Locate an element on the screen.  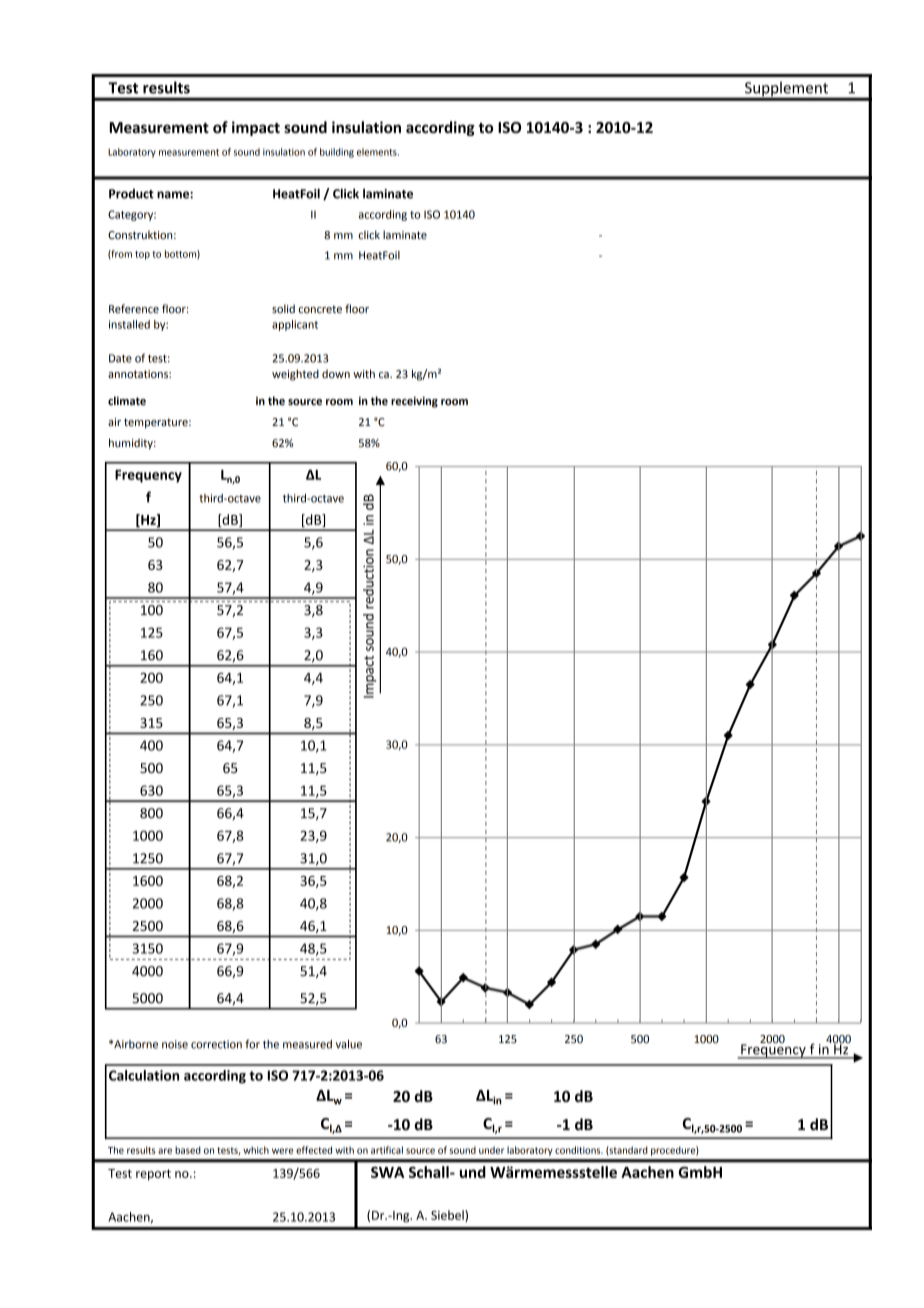
Product is located at coordinates (131, 194).
